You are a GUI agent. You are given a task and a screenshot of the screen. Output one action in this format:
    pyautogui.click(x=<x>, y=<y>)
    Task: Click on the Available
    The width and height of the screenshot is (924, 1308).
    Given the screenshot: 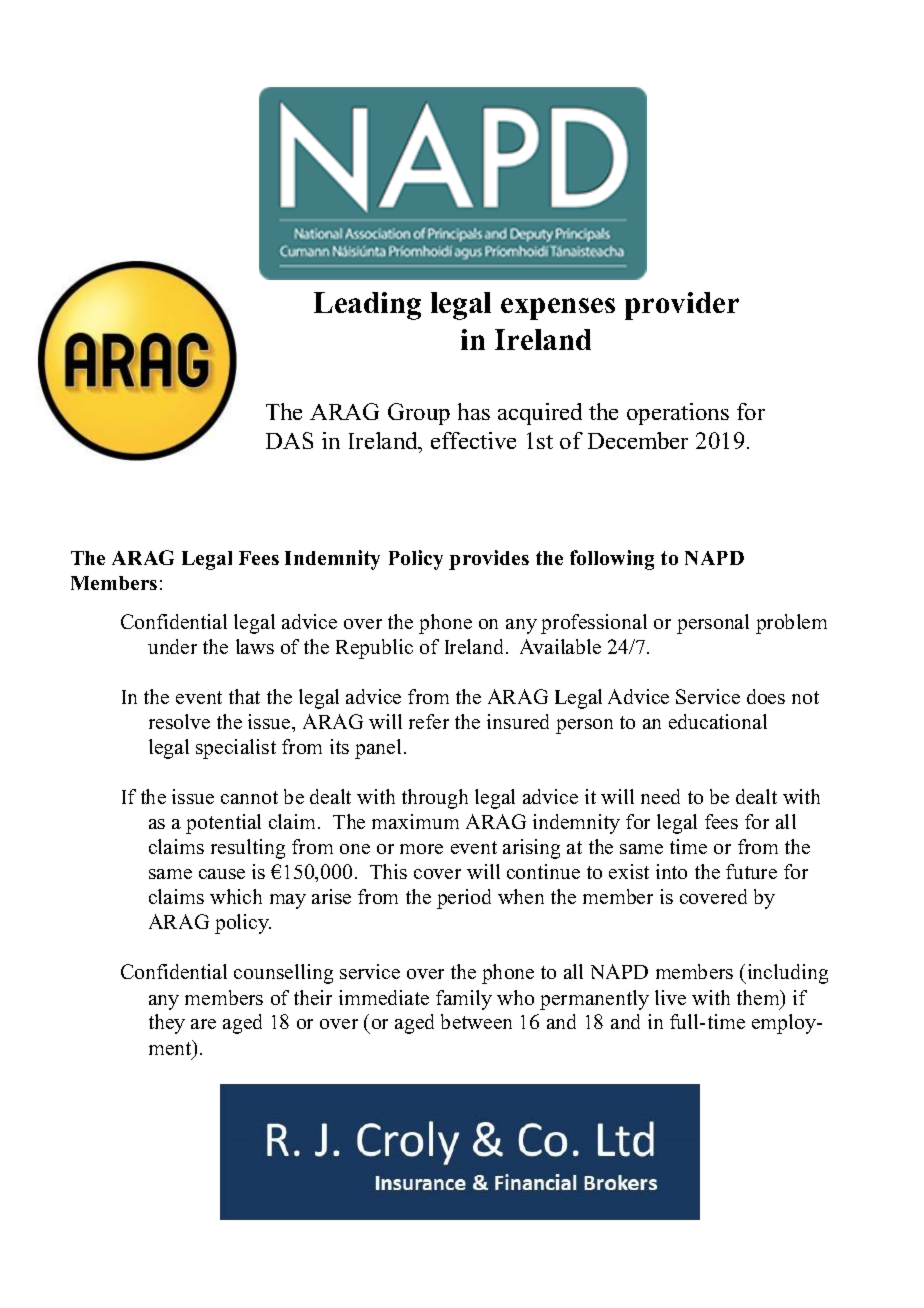 What is the action you would take?
    pyautogui.click(x=560, y=646)
